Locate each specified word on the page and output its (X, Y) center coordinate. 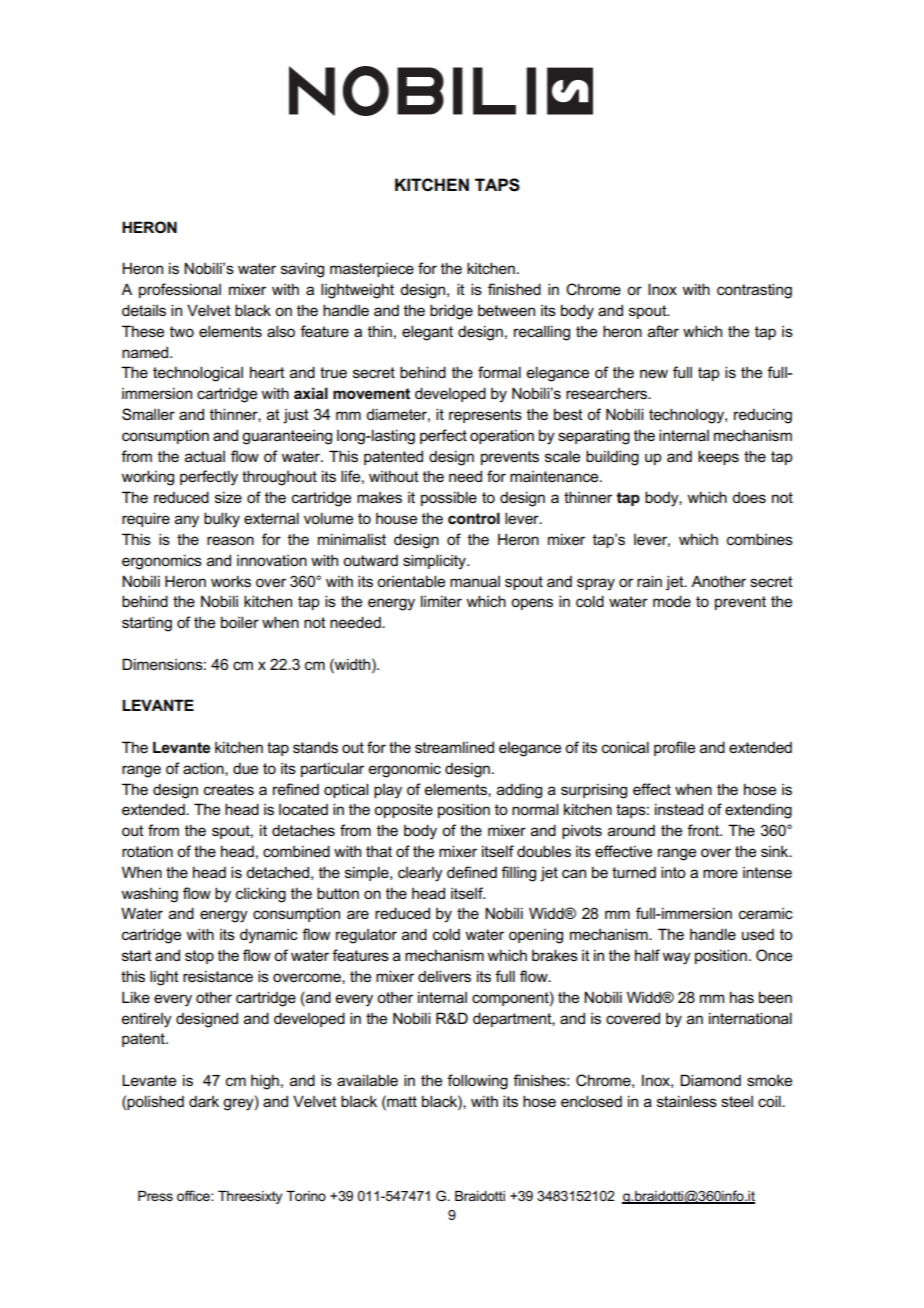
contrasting (754, 291)
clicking (261, 895)
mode (672, 601)
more (720, 873)
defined (472, 872)
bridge (451, 312)
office (194, 1195)
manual (475, 581)
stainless (687, 1101)
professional (180, 290)
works (231, 581)
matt (401, 1101)
